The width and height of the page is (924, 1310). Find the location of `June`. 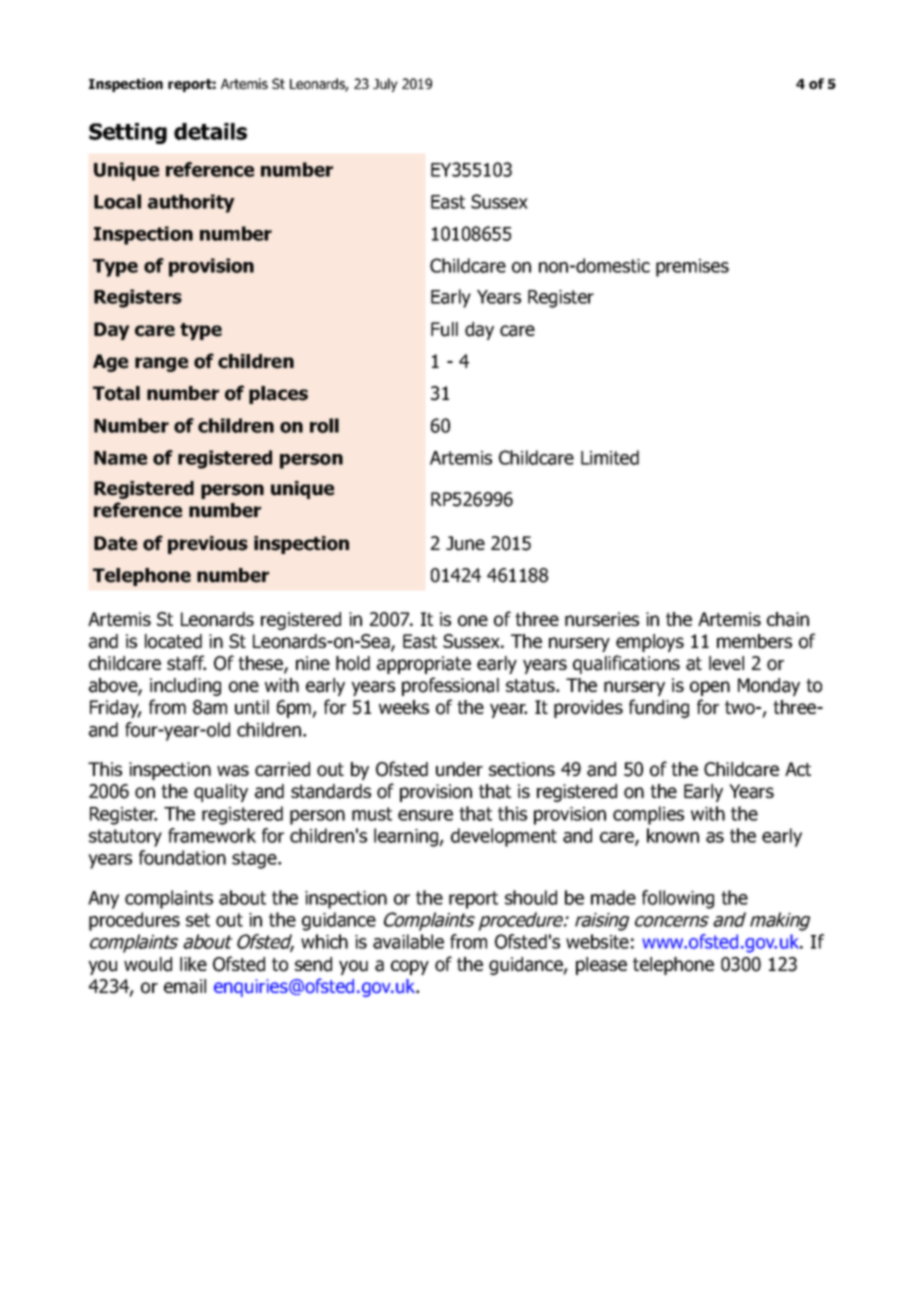

June is located at coordinates (465, 543).
